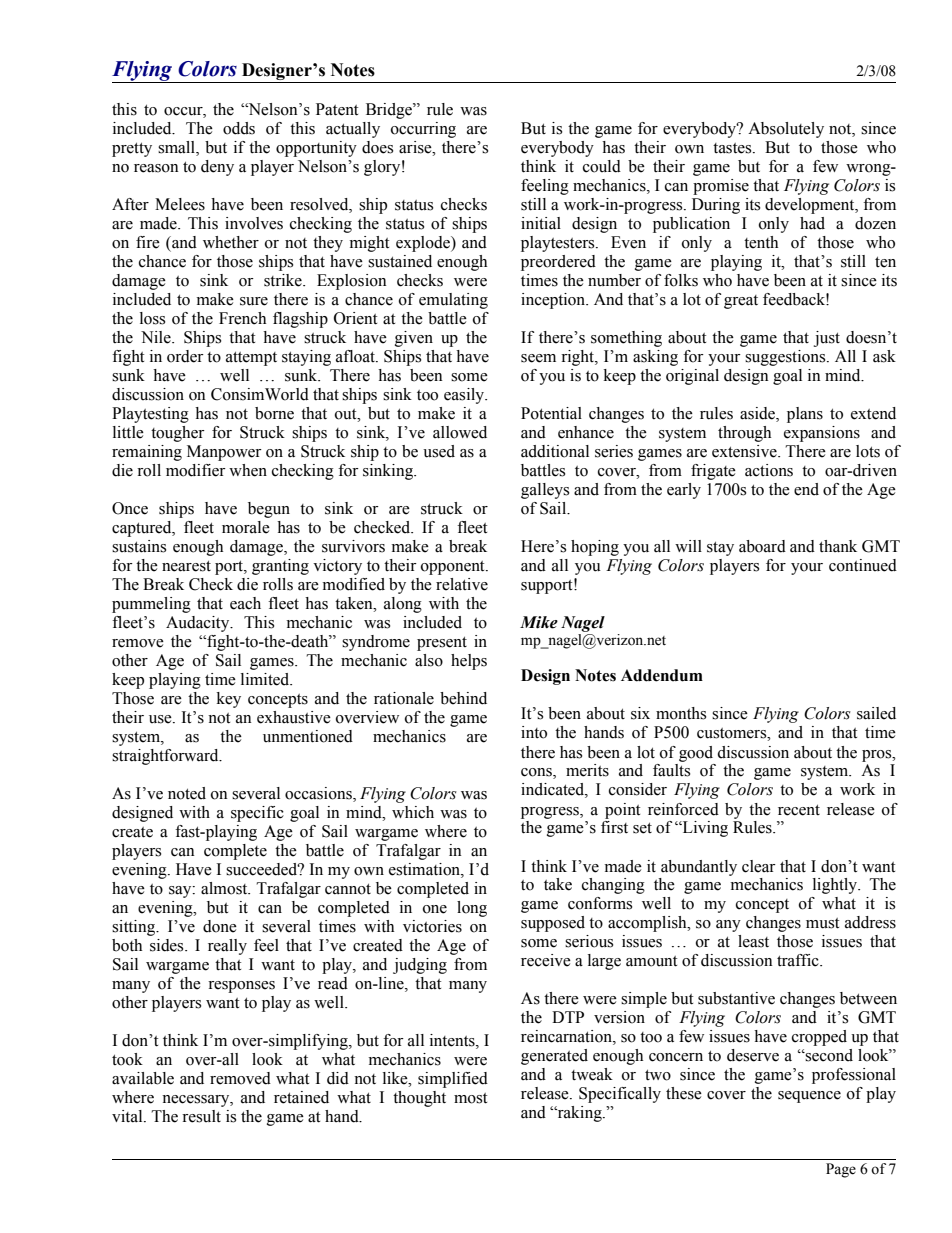 Image resolution: width=952 pixels, height=1233 pixels. Describe the element at coordinates (239, 128) in the screenshot. I see `odds` at that location.
